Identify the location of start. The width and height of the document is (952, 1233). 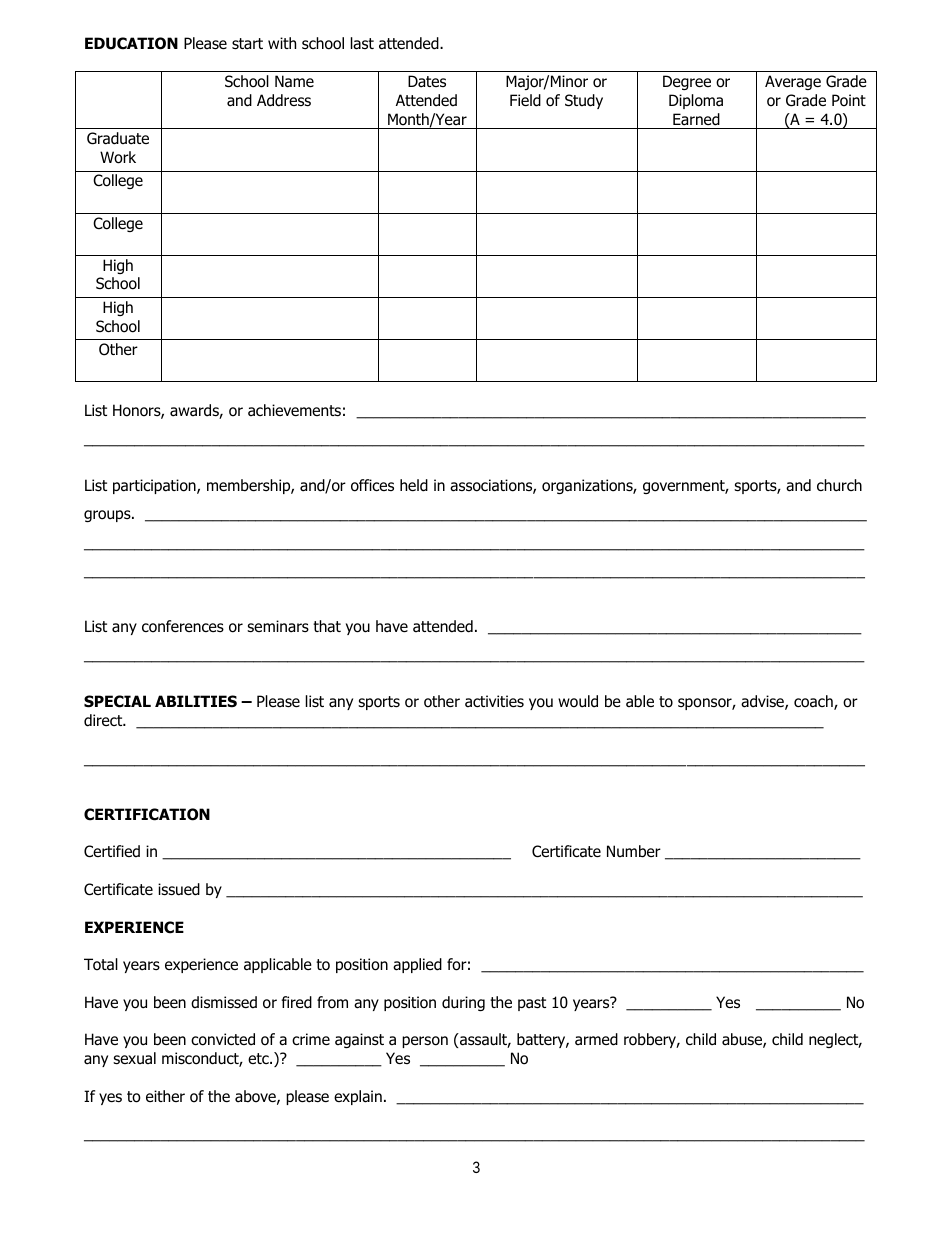
(247, 44).
